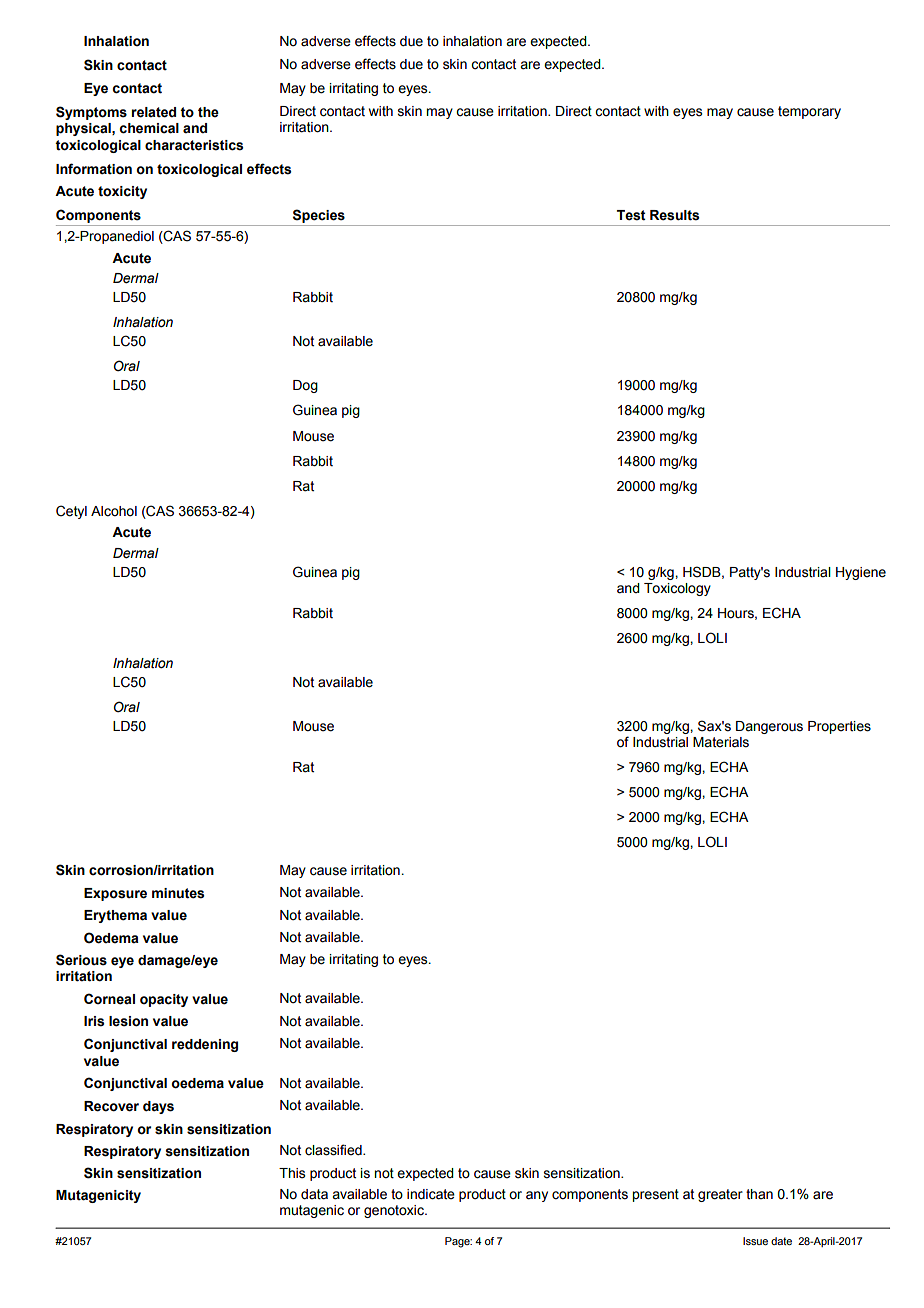  Describe the element at coordinates (114, 511) in the screenshot. I see `Alcohol` at that location.
